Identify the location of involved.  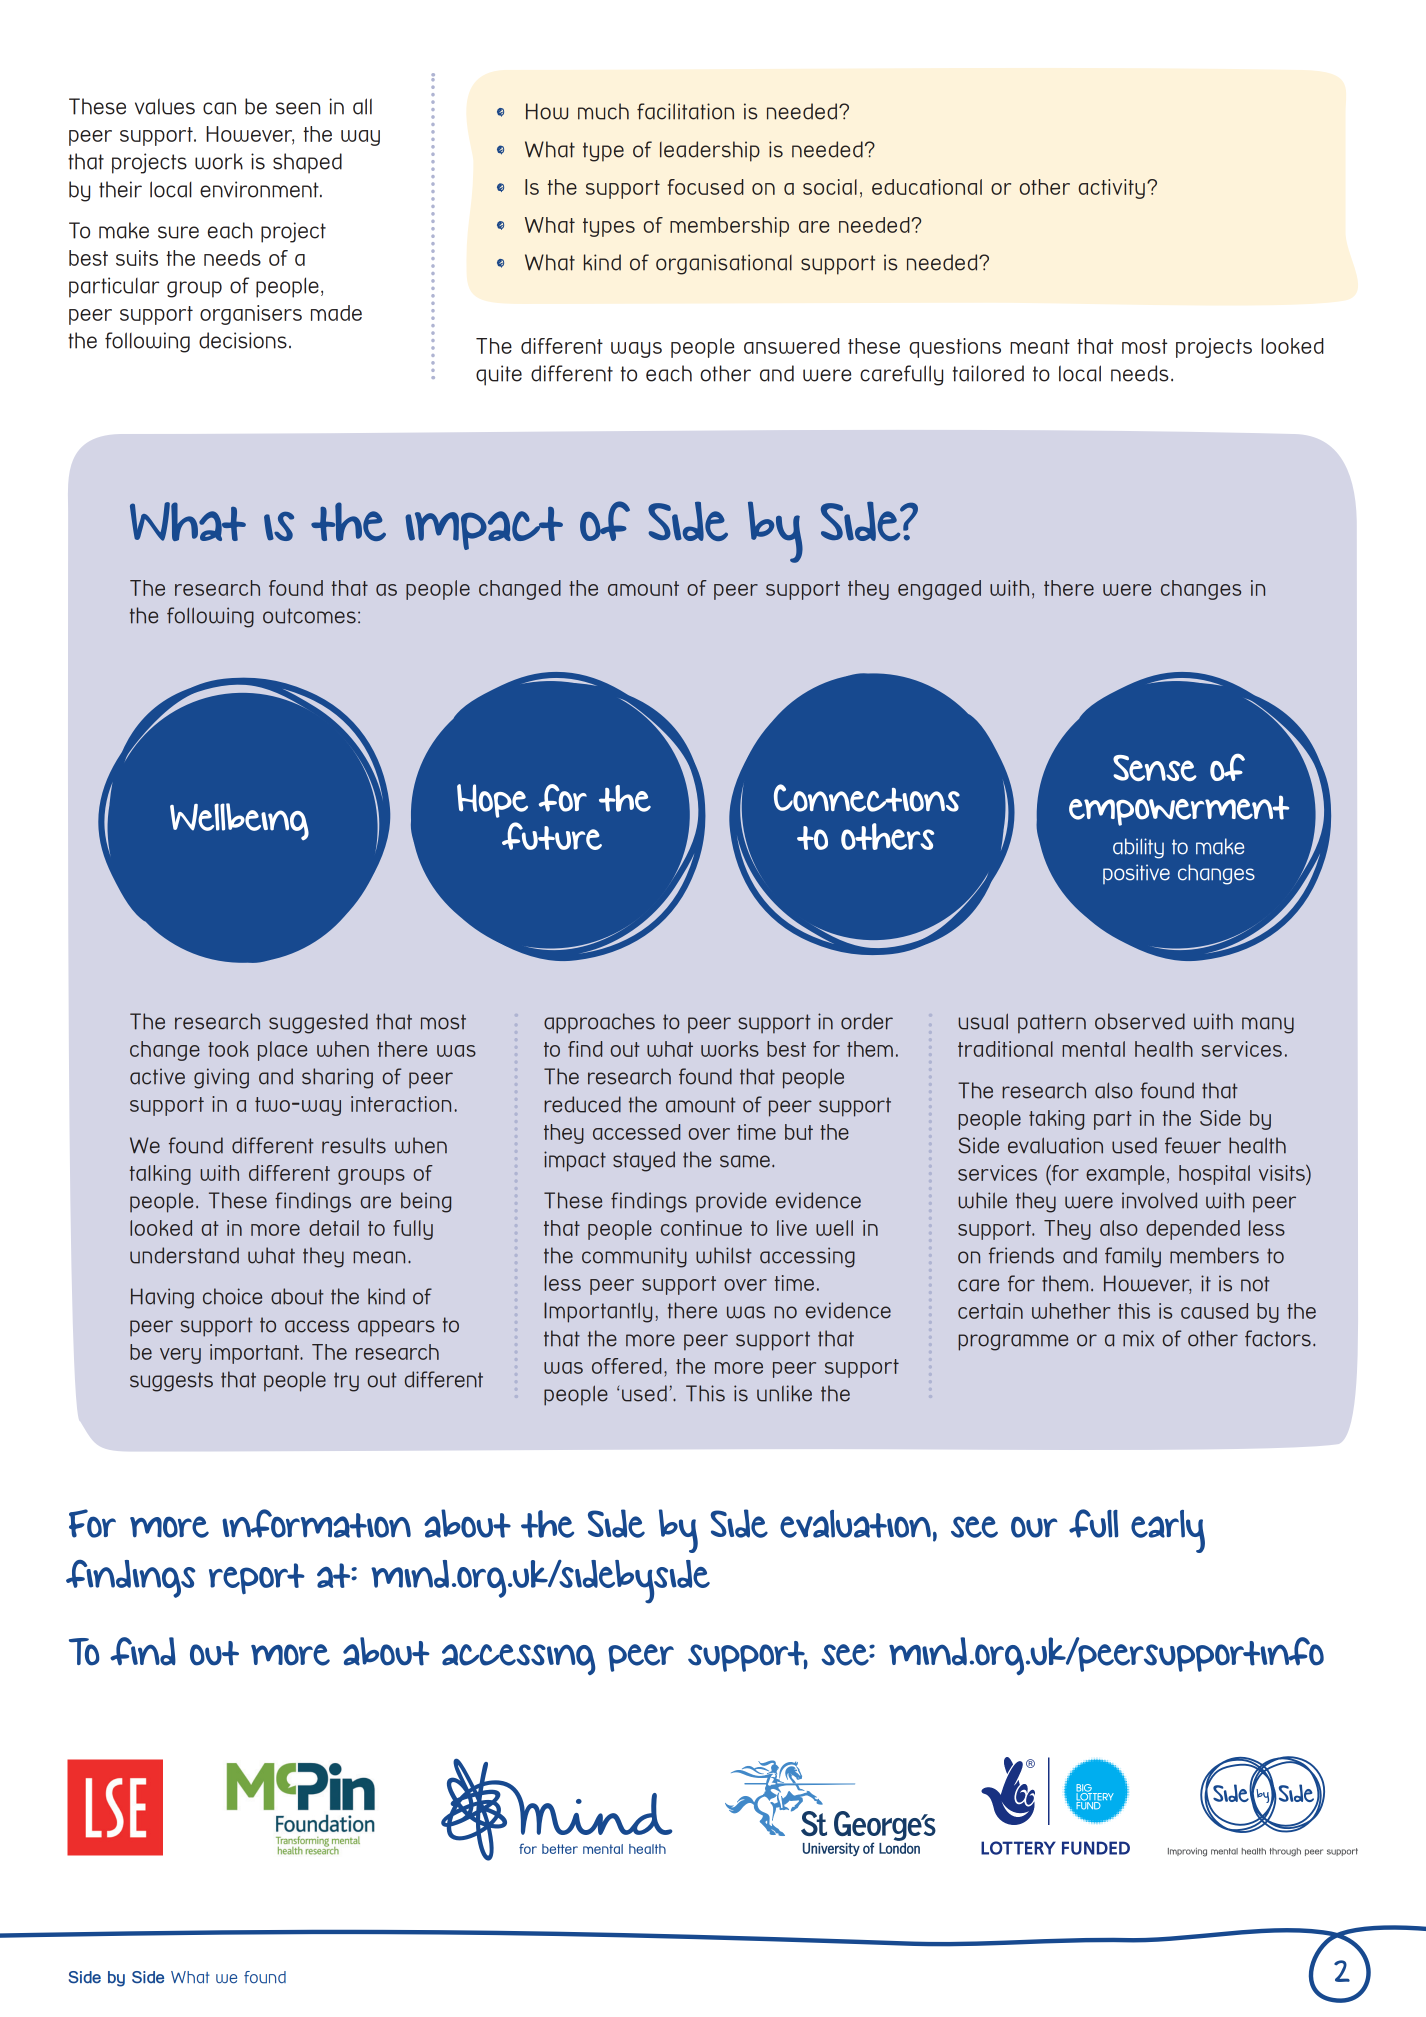
(1159, 1200).
